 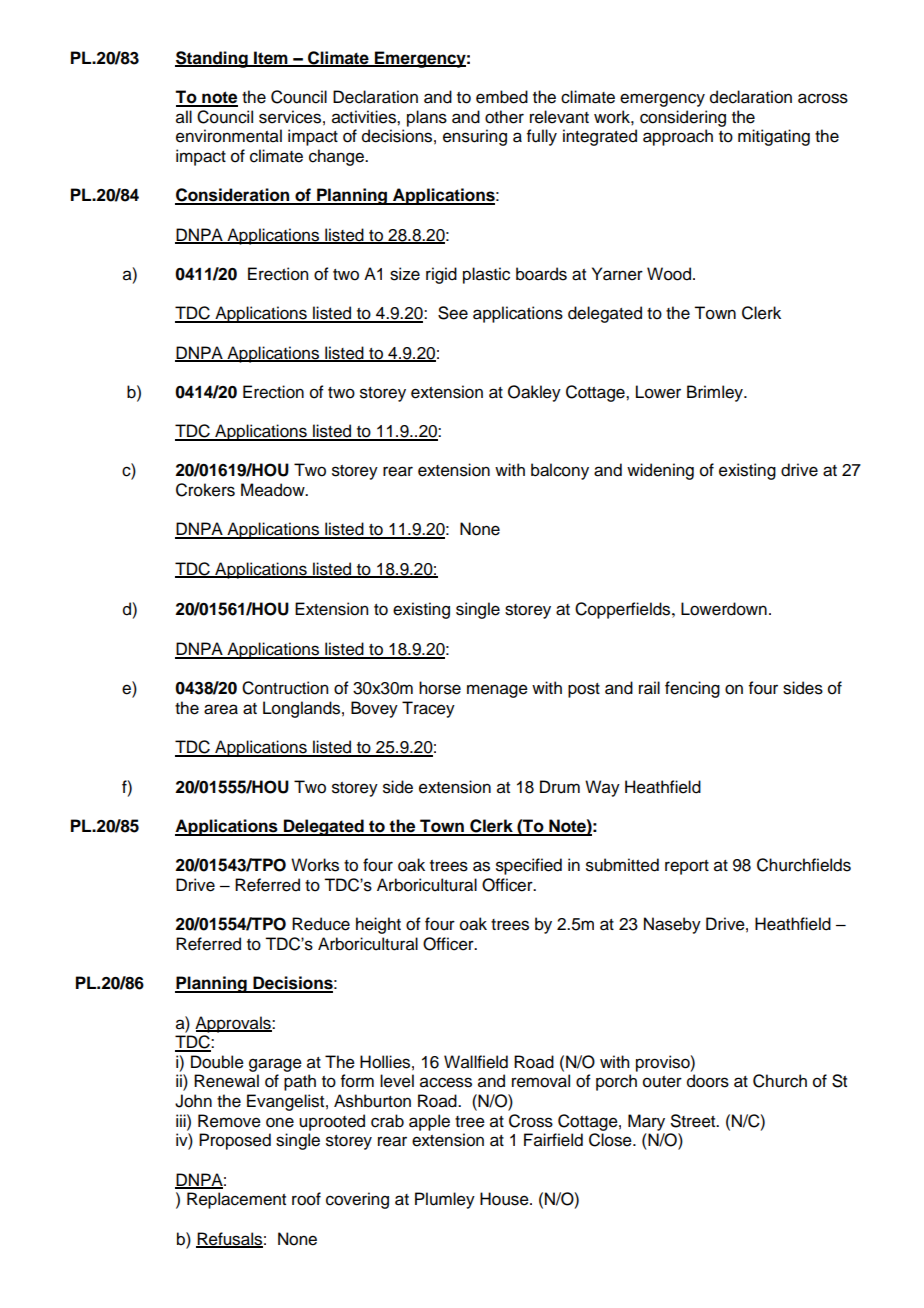 What do you see at coordinates (505, 1199) in the screenshot?
I see `House` at bounding box center [505, 1199].
